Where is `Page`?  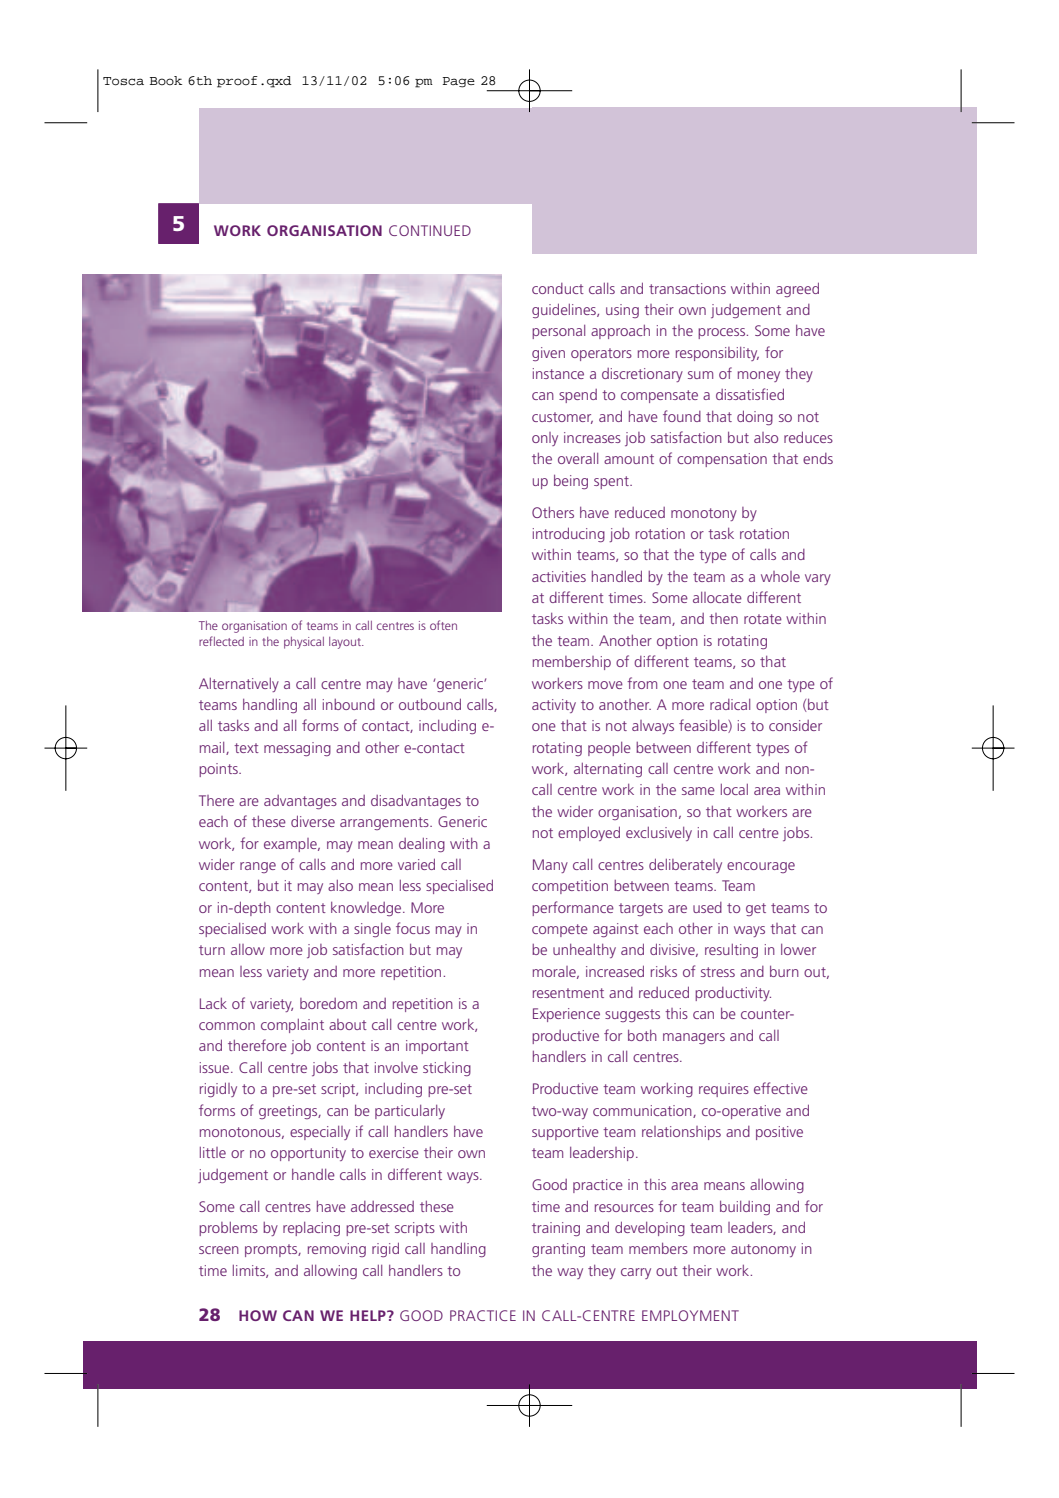
Page is located at coordinates (458, 82).
